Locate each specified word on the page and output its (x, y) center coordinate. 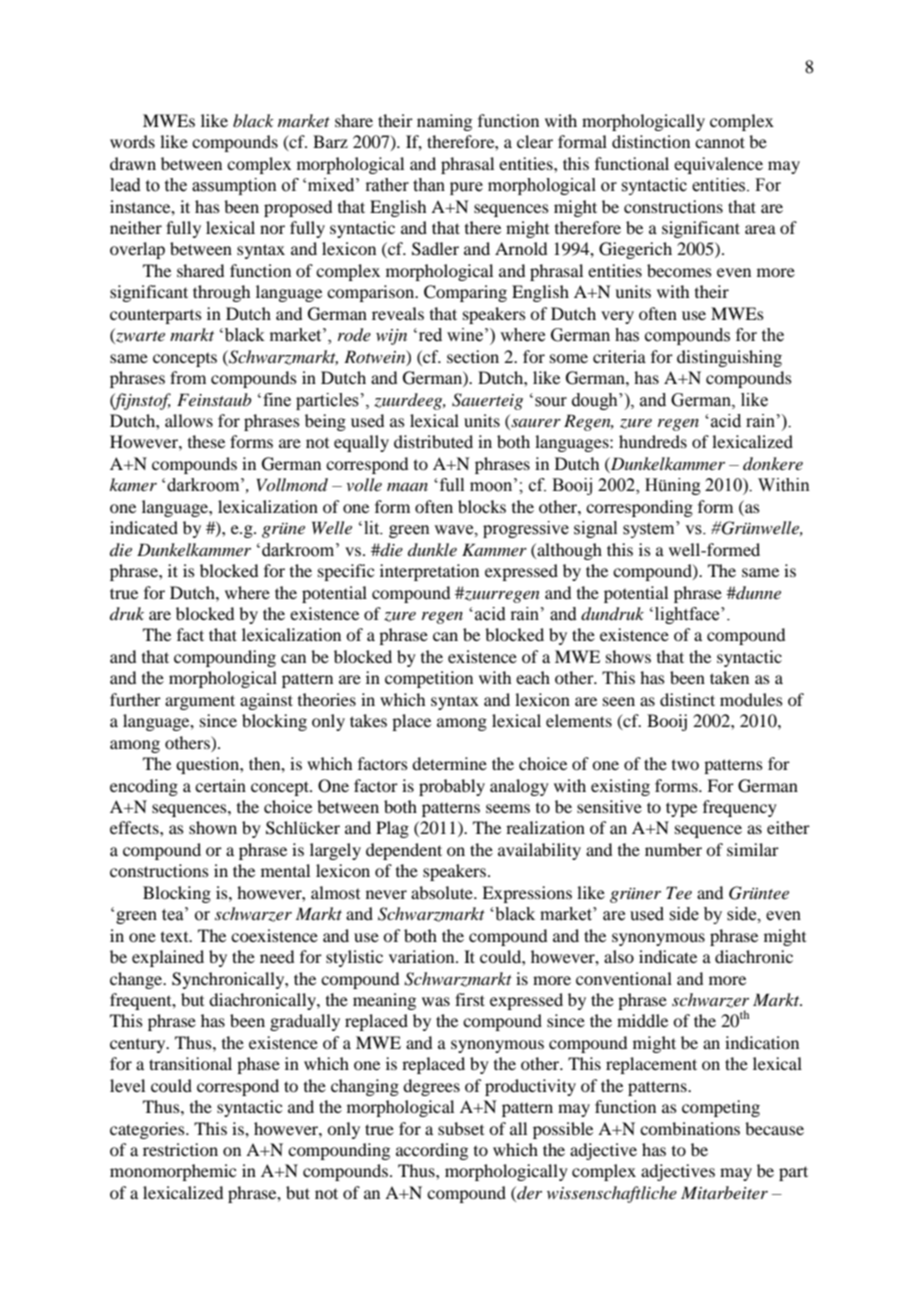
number (673, 849)
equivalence (718, 165)
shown (213, 827)
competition (429, 679)
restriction (180, 1149)
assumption (234, 186)
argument (200, 702)
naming (444, 122)
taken (729, 677)
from (188, 377)
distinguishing (729, 358)
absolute (443, 892)
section (473, 356)
